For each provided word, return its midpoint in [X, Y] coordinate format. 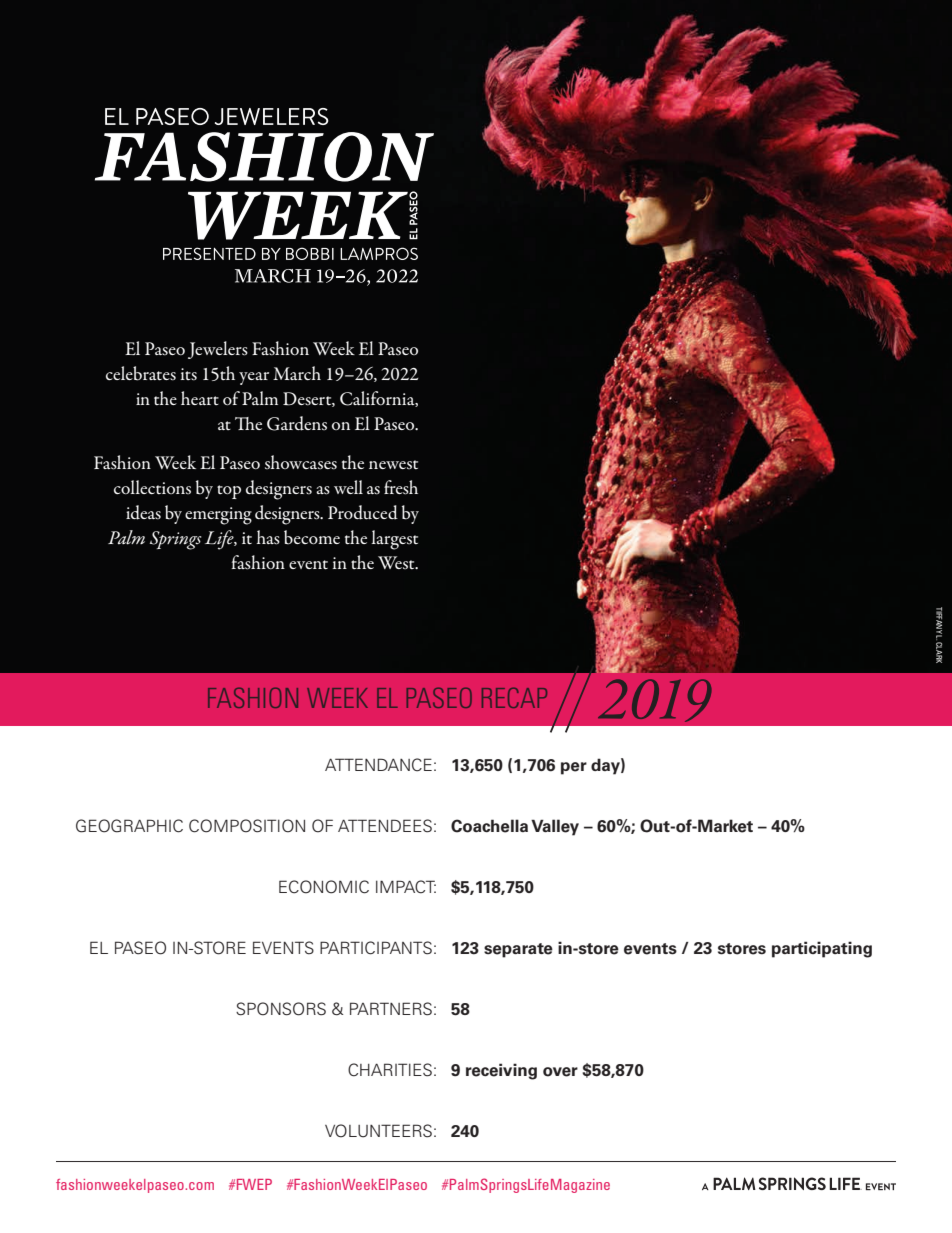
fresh [401, 487]
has [268, 537]
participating [822, 949]
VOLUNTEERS [378, 1131]
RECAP [514, 697]
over [560, 1072]
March [297, 373]
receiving [501, 1071]
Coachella [489, 826]
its [189, 374]
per [574, 768]
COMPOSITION [247, 826]
